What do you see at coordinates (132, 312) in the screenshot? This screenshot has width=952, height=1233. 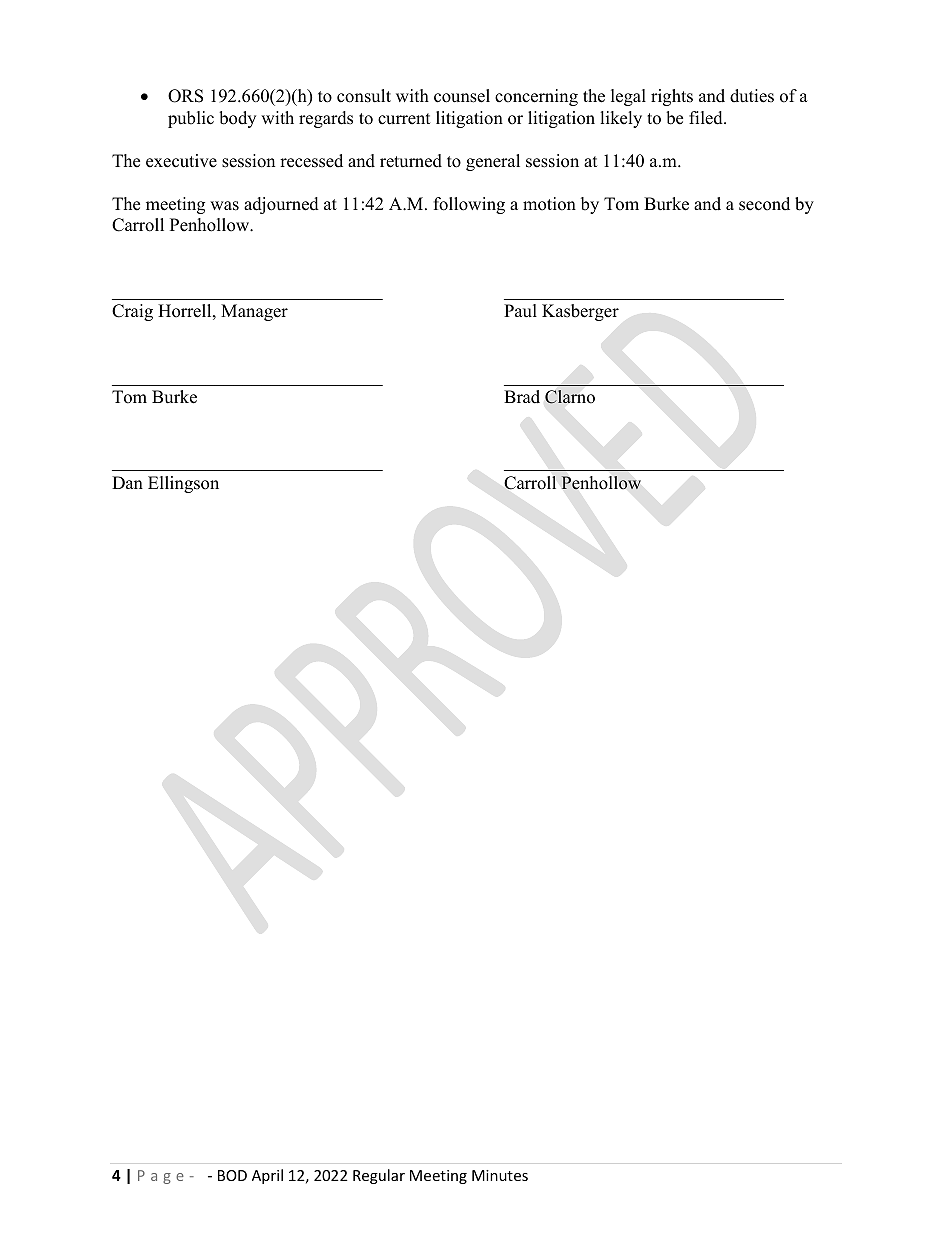 I see `Craig` at bounding box center [132, 312].
